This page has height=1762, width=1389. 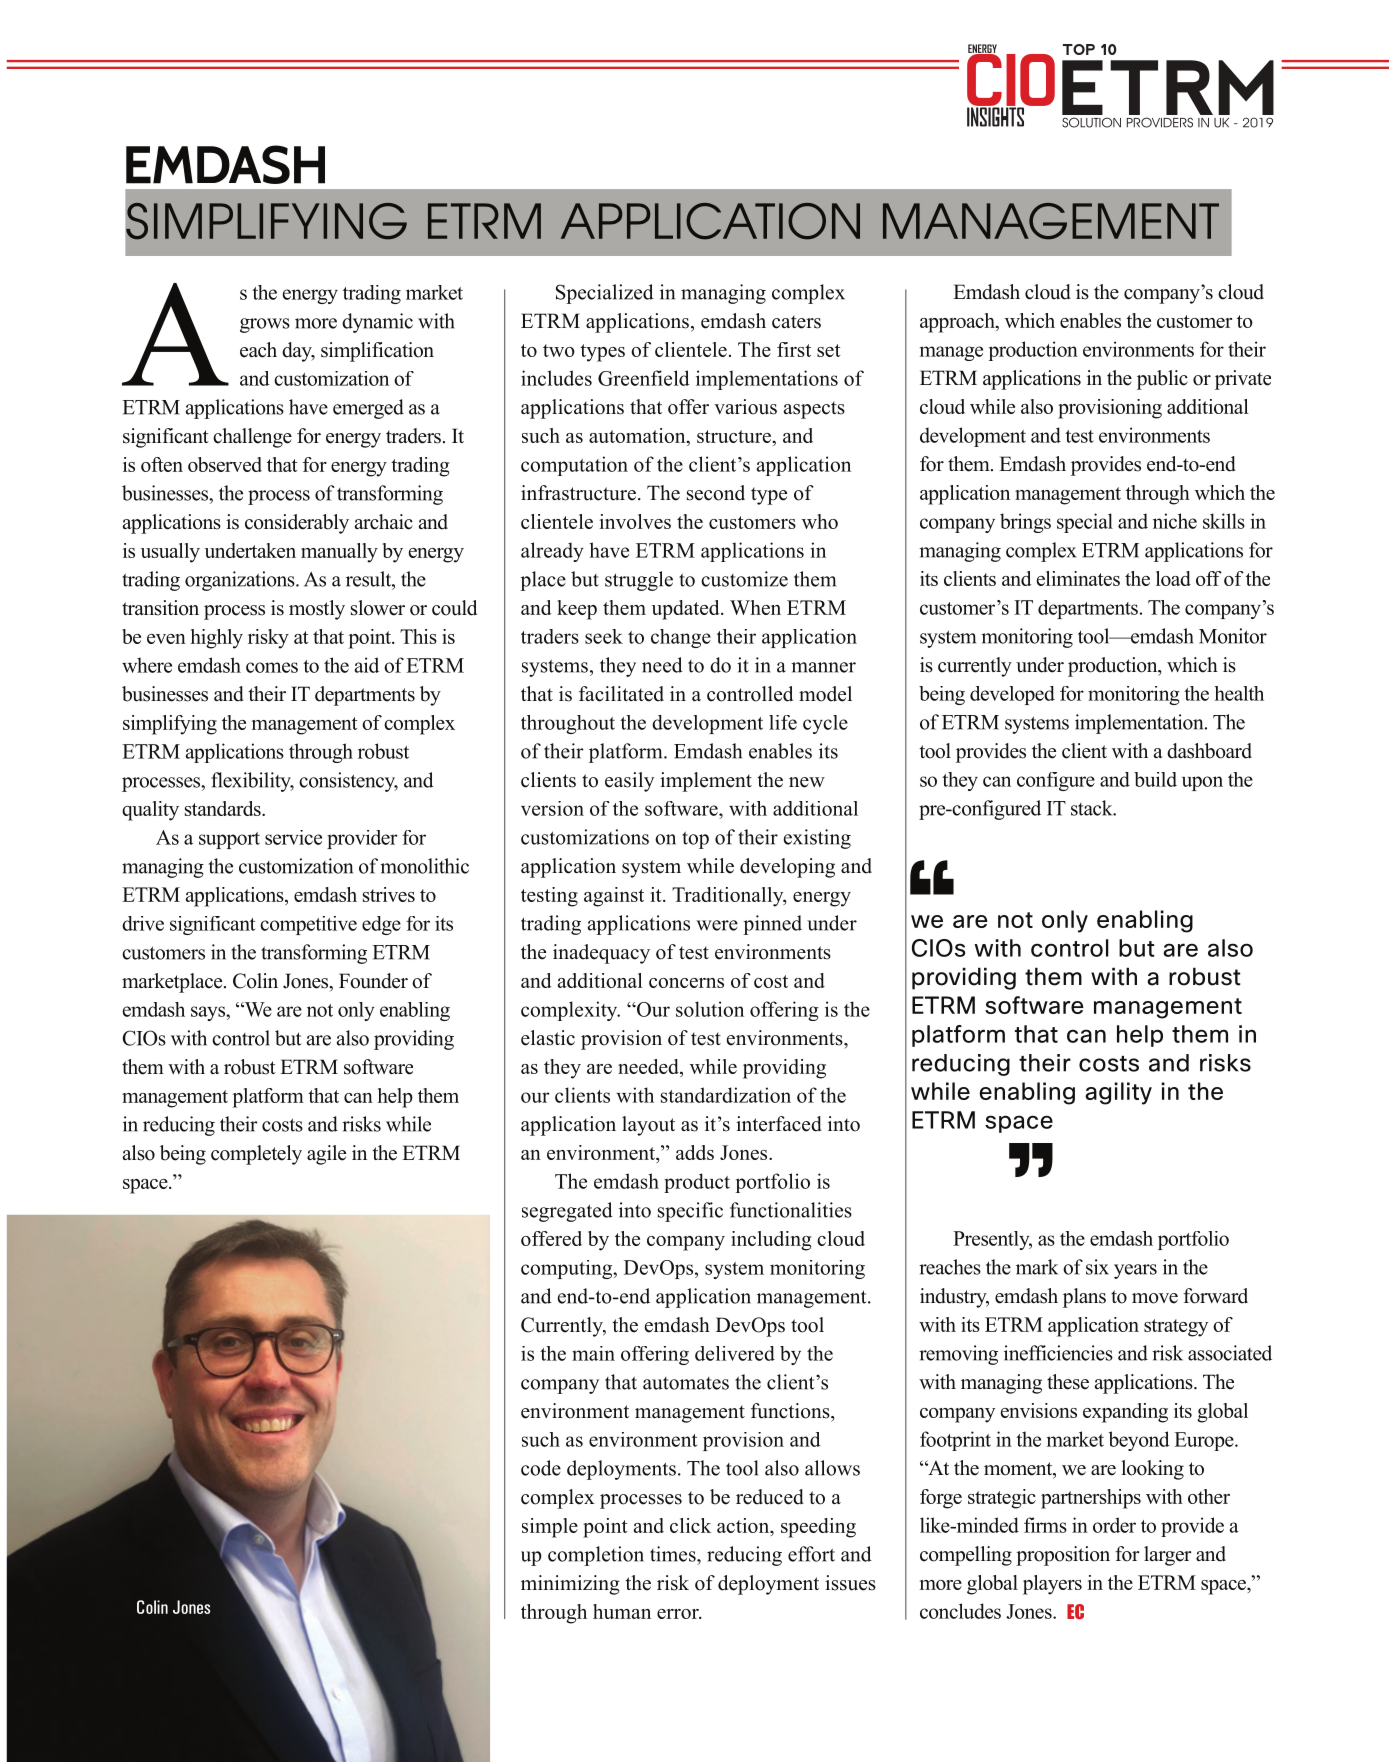 What do you see at coordinates (1058, 1353) in the page?
I see `inefficiencies` at bounding box center [1058, 1353].
